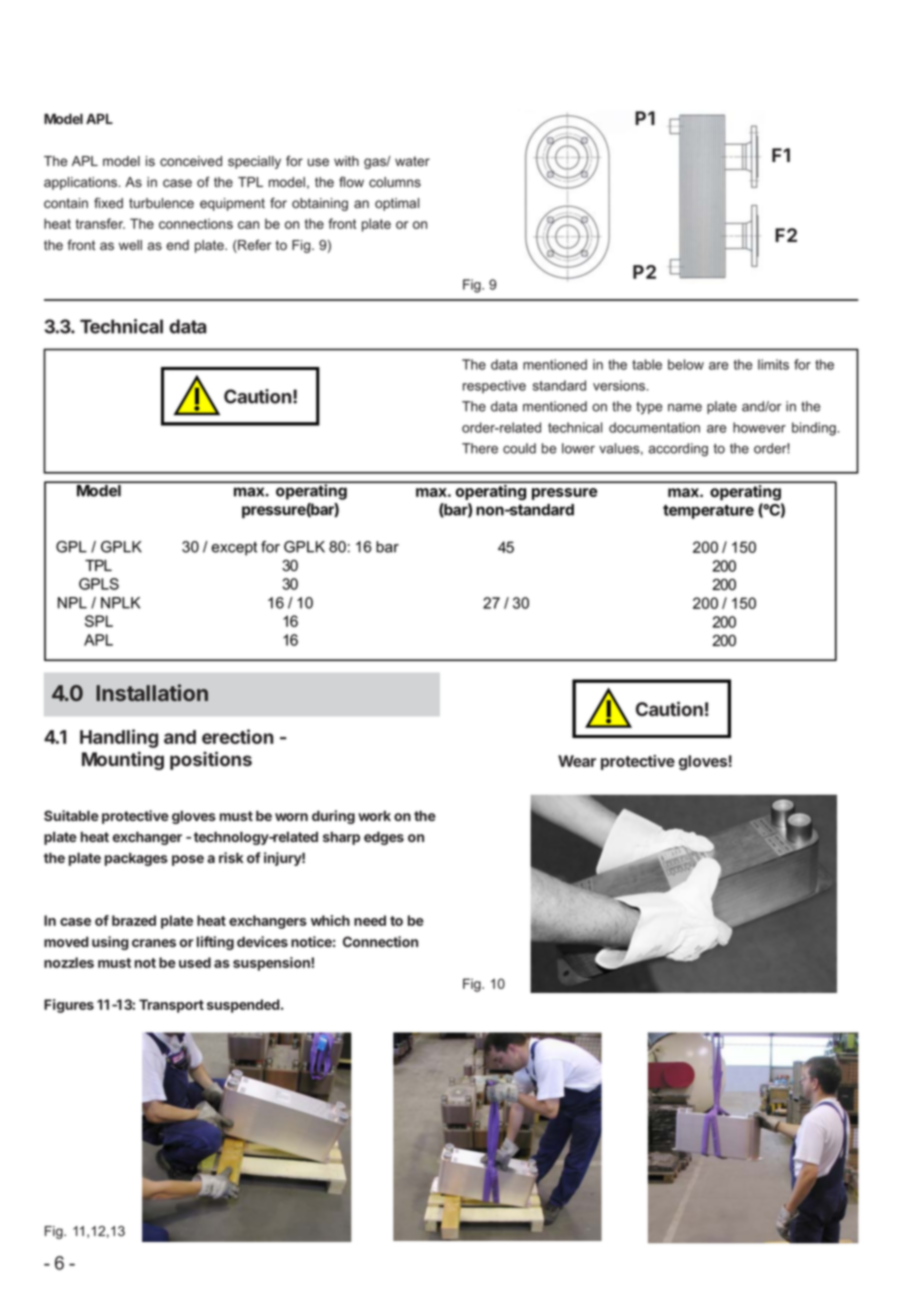  What do you see at coordinates (234, 548) in the document?
I see `except` at bounding box center [234, 548].
